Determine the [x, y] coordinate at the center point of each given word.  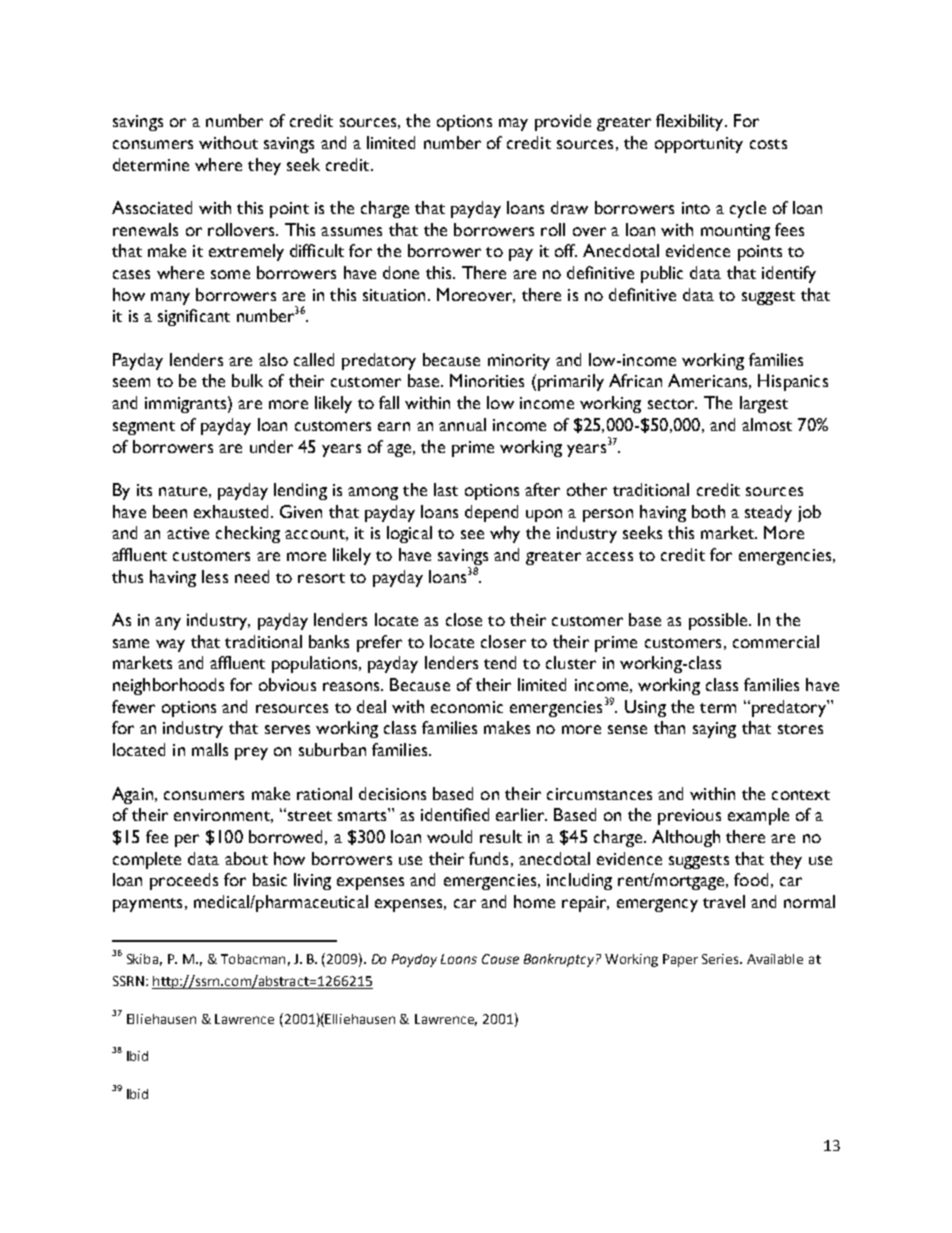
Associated [152, 207]
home [534, 901]
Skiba [142, 959]
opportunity [699, 145]
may [513, 124]
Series [722, 959]
